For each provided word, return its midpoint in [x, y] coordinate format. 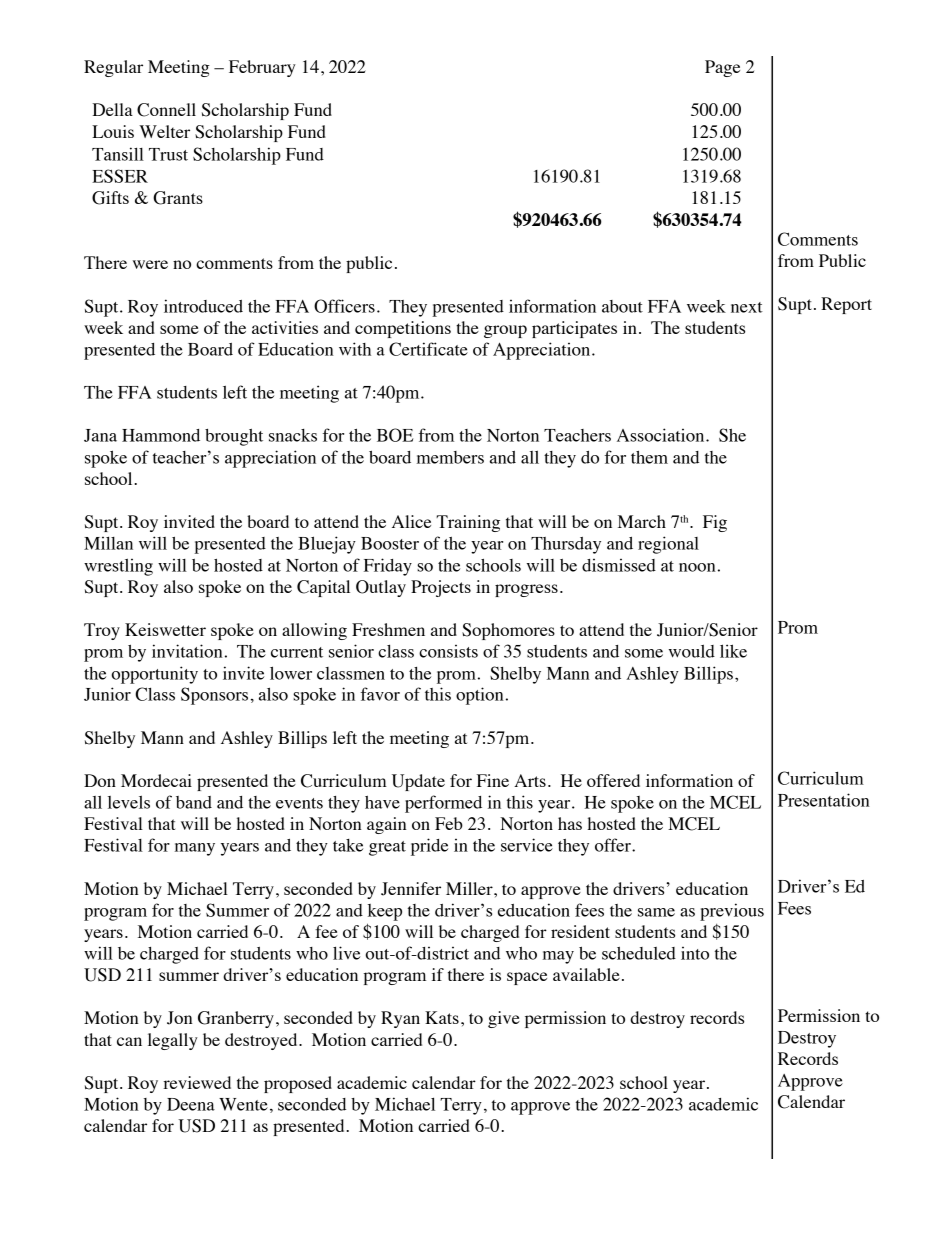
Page [722, 68]
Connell [166, 110]
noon [697, 567]
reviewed [197, 1082]
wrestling [118, 567]
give [504, 1019]
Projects [441, 588]
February [262, 68]
